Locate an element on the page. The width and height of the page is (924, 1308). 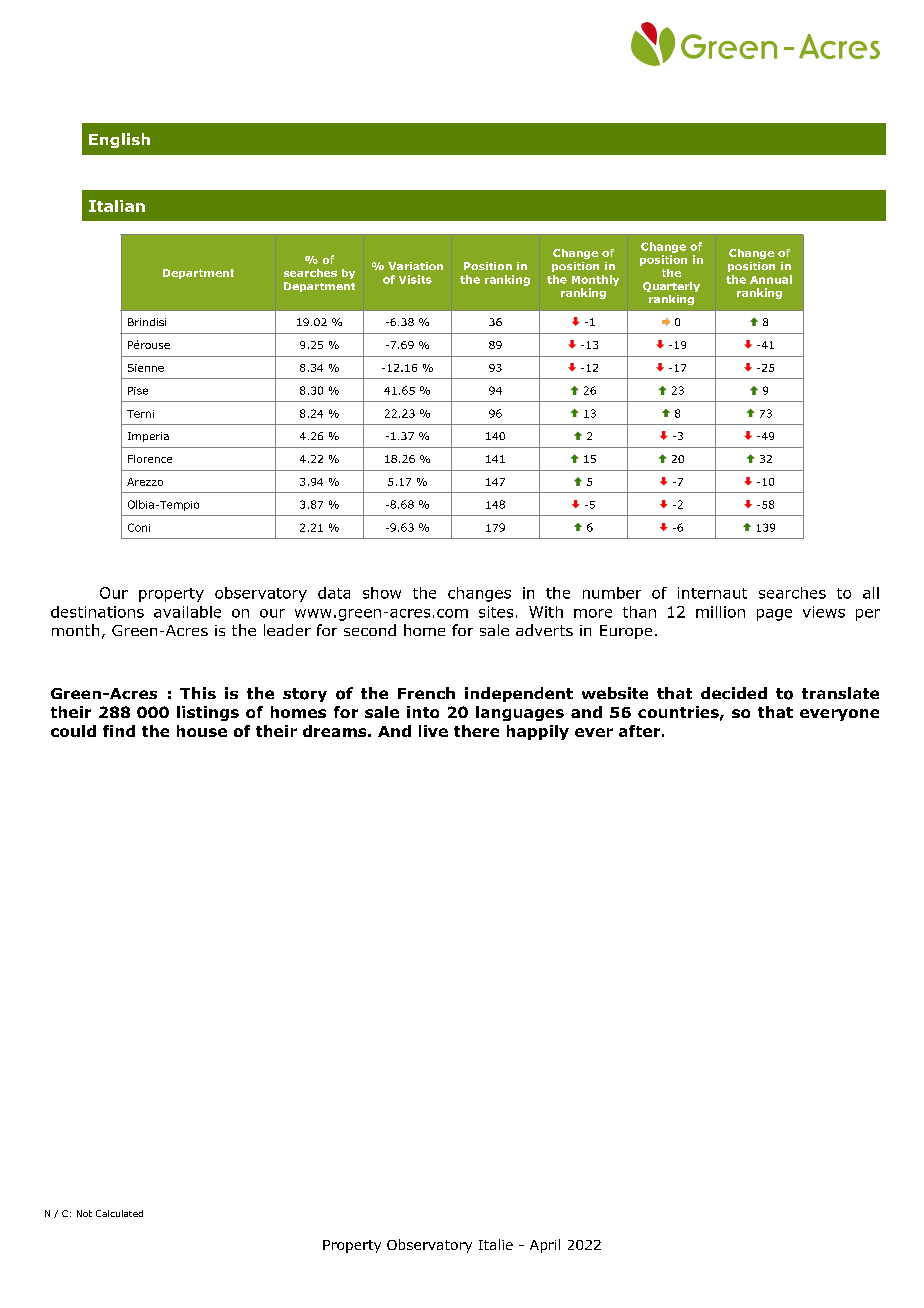
French is located at coordinates (426, 693).
